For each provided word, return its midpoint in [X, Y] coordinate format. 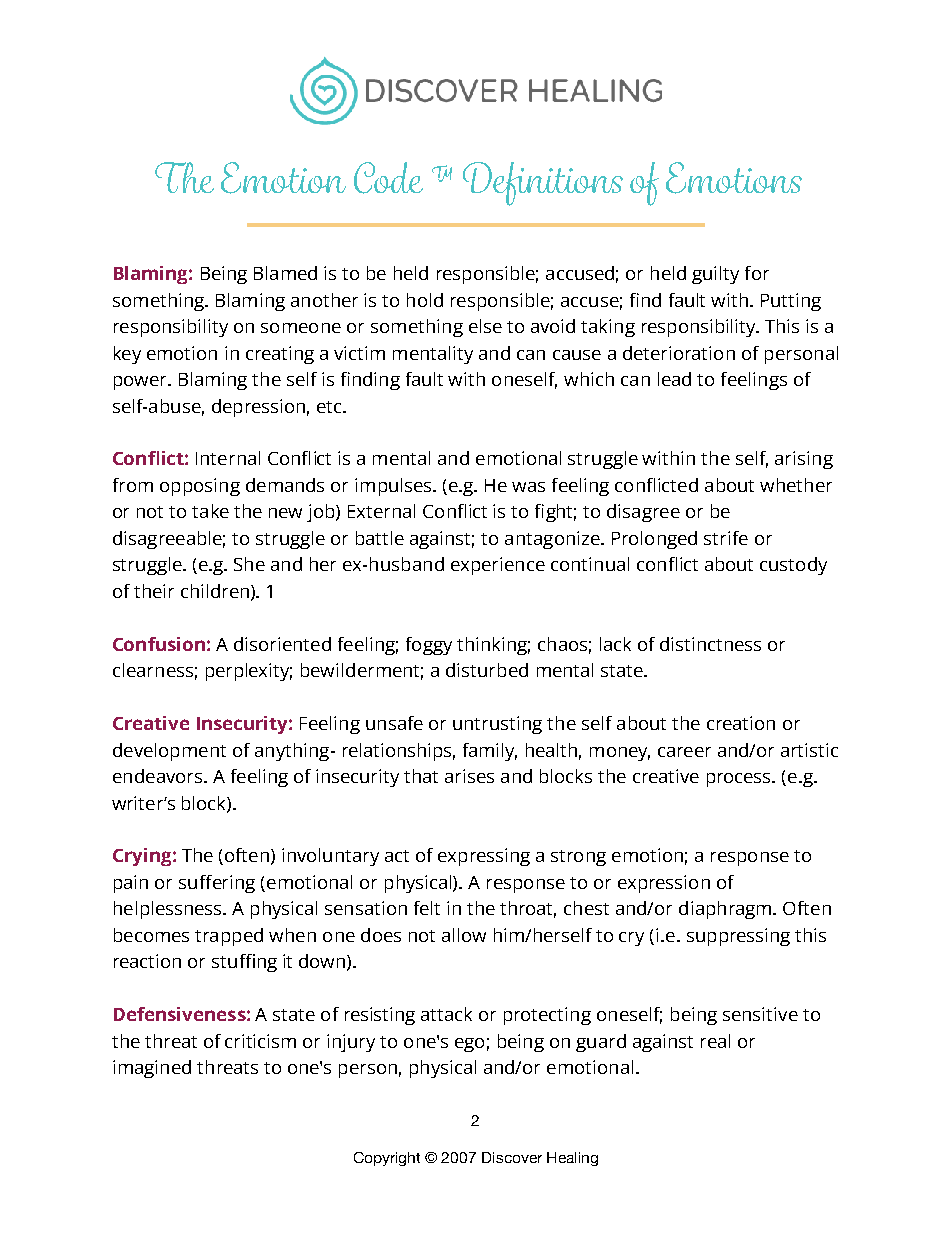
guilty [715, 275]
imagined [152, 1069]
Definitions [543, 184]
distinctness [710, 644]
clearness [153, 670]
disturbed [487, 670]
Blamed [285, 273]
